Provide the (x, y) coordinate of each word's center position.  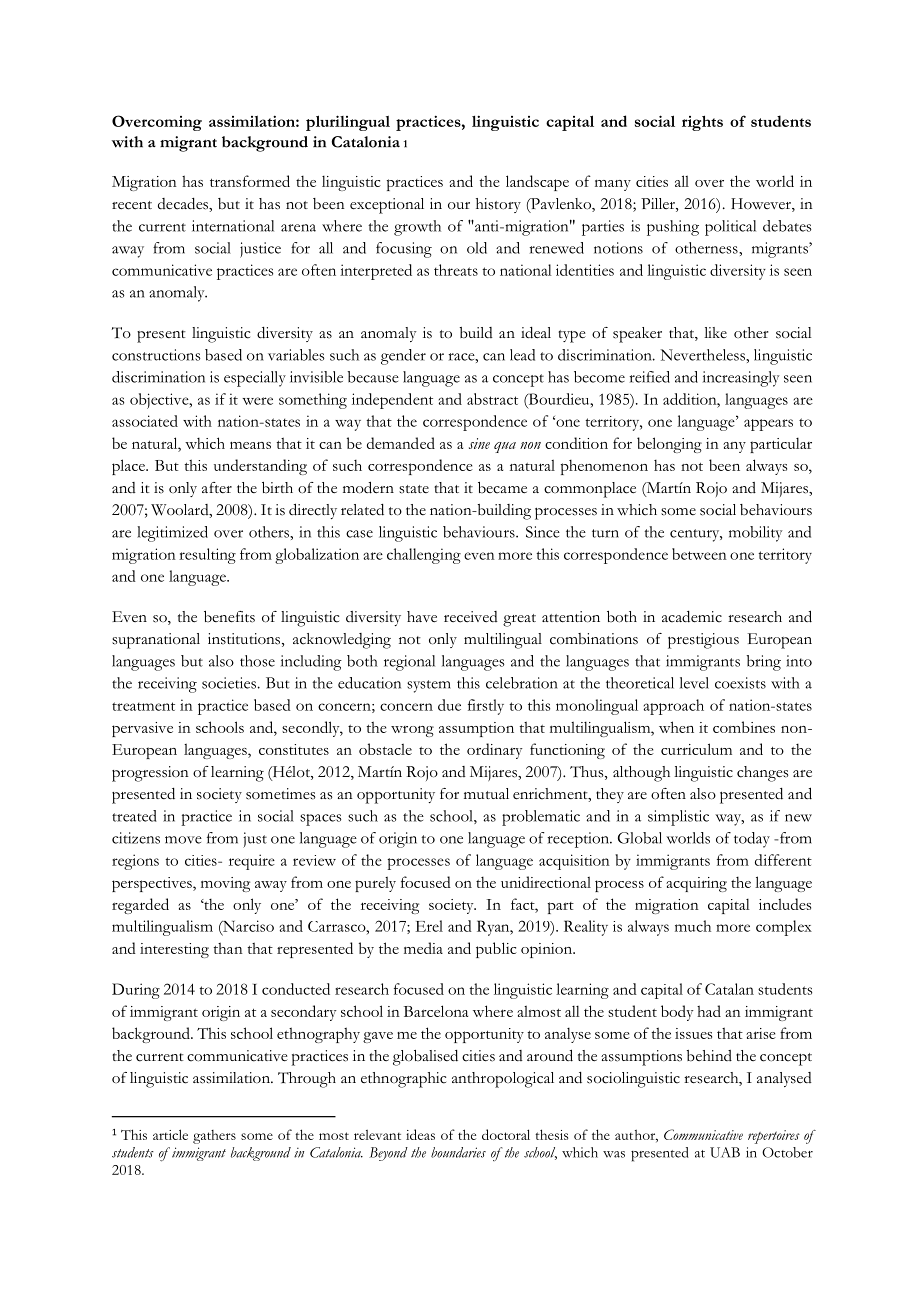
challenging (424, 556)
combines (744, 727)
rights (702, 123)
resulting (207, 556)
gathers (214, 1137)
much (693, 926)
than (228, 948)
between (699, 554)
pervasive (142, 729)
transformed (250, 181)
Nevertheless (703, 355)
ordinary (495, 751)
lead (522, 355)
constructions (156, 355)
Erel (429, 926)
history (498, 205)
